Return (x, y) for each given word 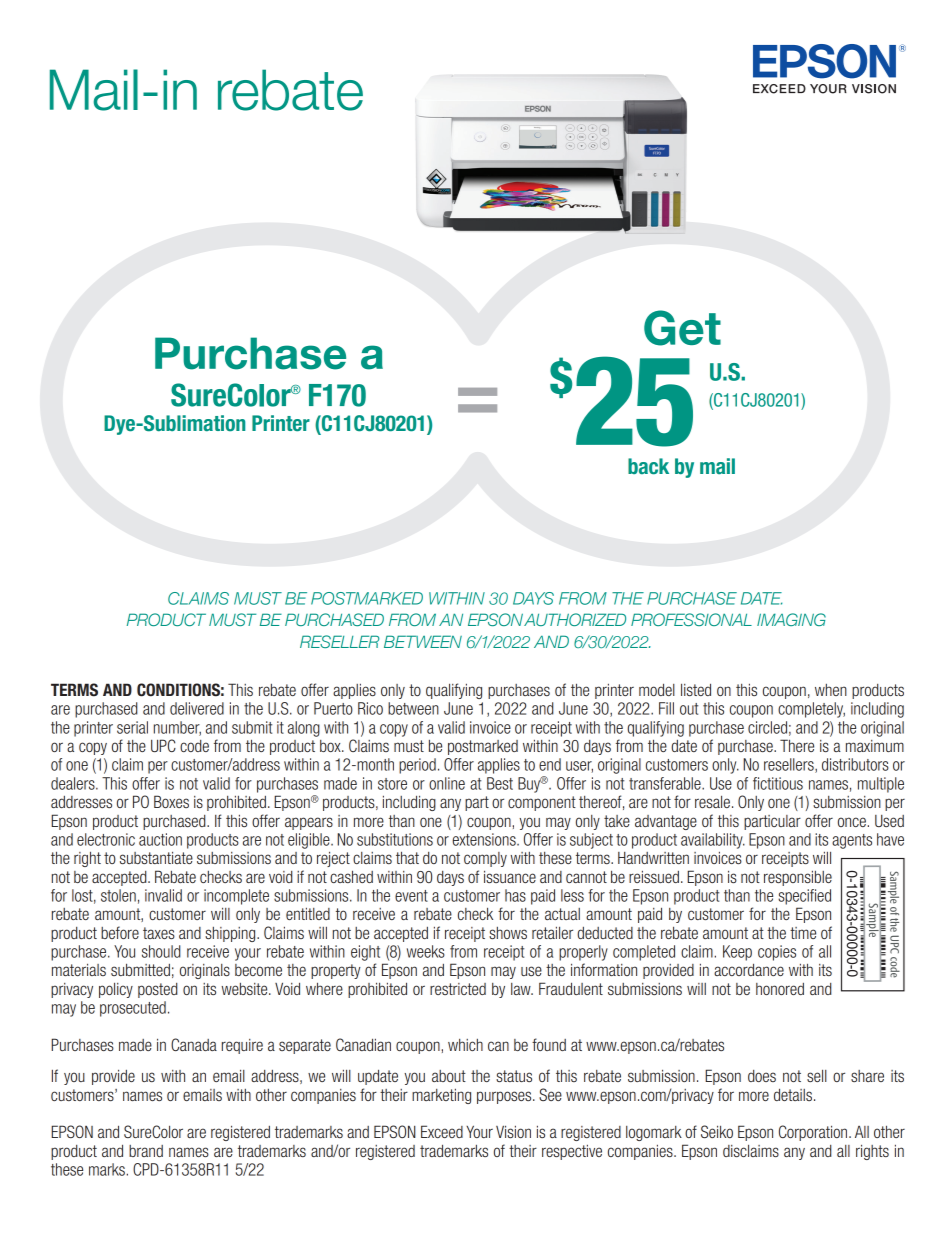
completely (811, 710)
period (417, 766)
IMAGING (791, 619)
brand (146, 1151)
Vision (513, 1131)
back (648, 466)
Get (682, 328)
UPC (163, 745)
